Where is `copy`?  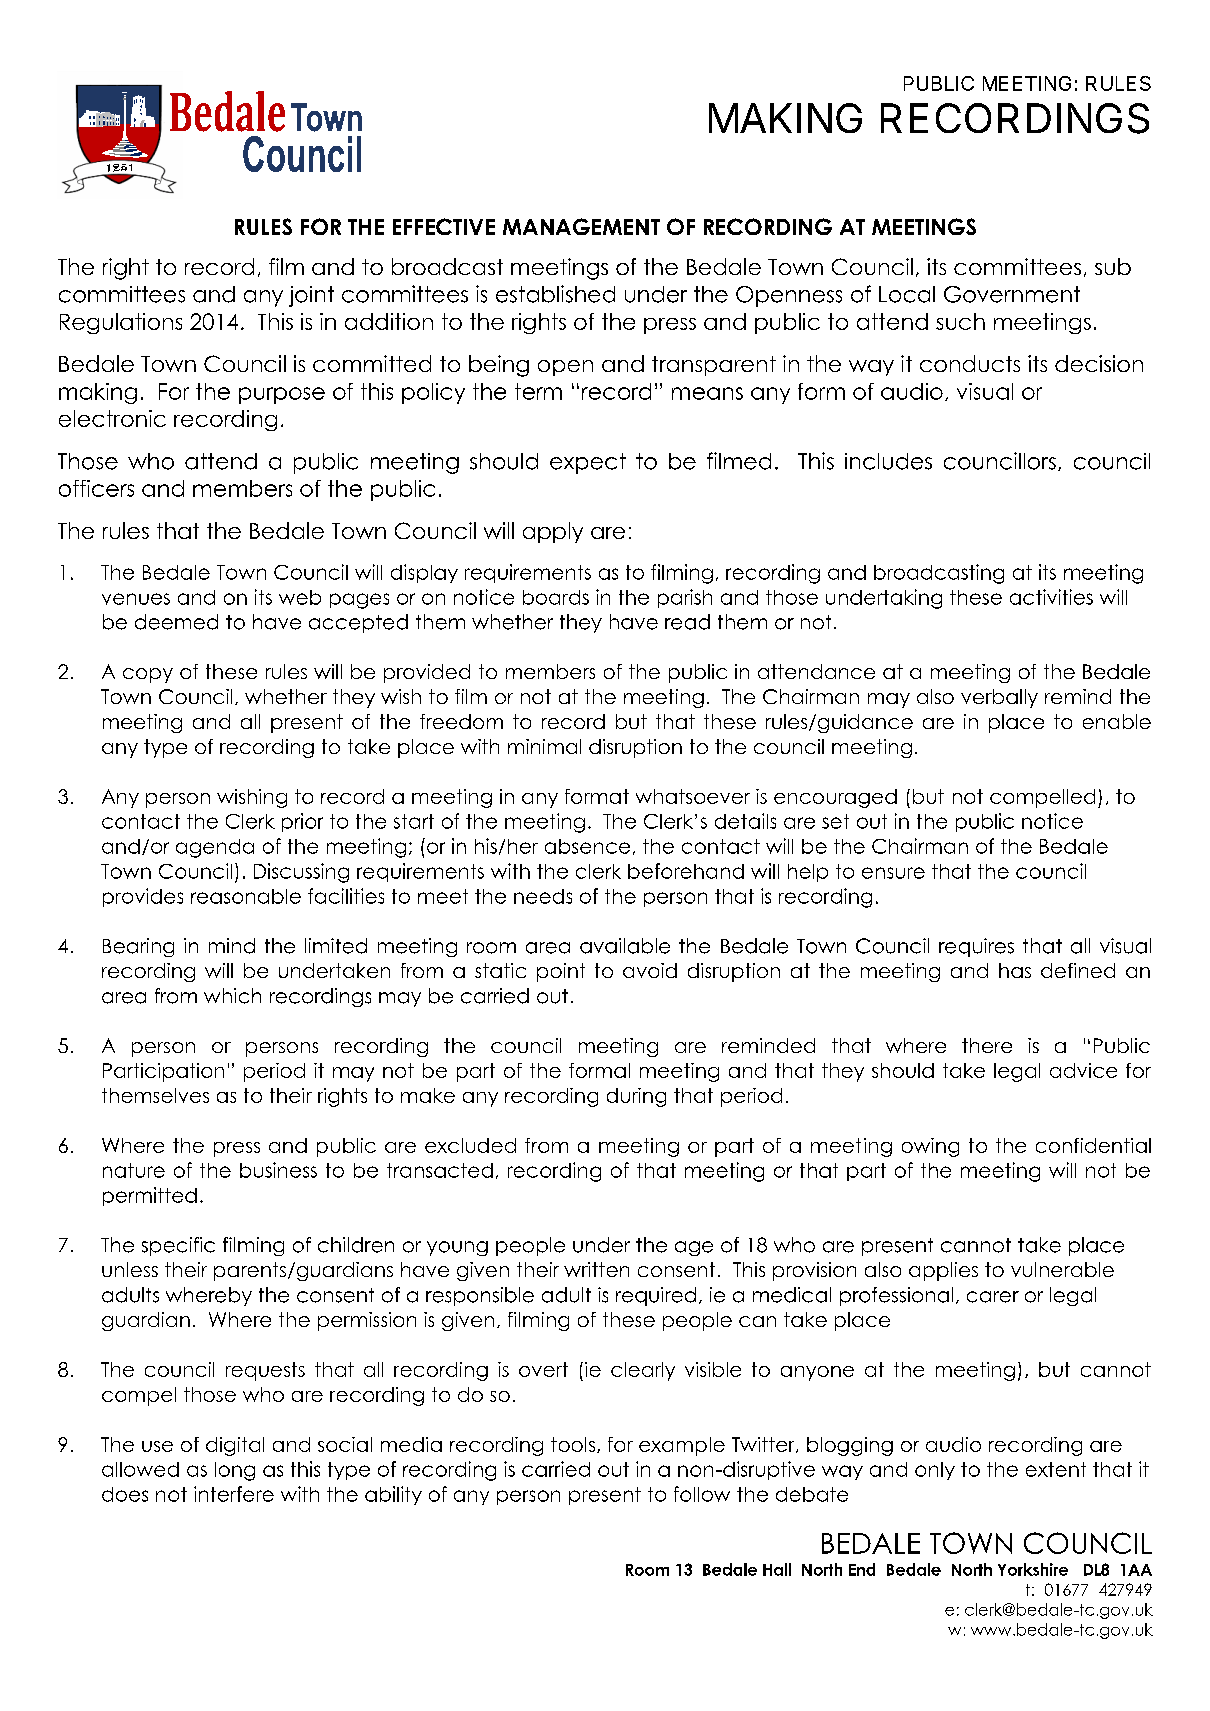 copy is located at coordinates (148, 675).
